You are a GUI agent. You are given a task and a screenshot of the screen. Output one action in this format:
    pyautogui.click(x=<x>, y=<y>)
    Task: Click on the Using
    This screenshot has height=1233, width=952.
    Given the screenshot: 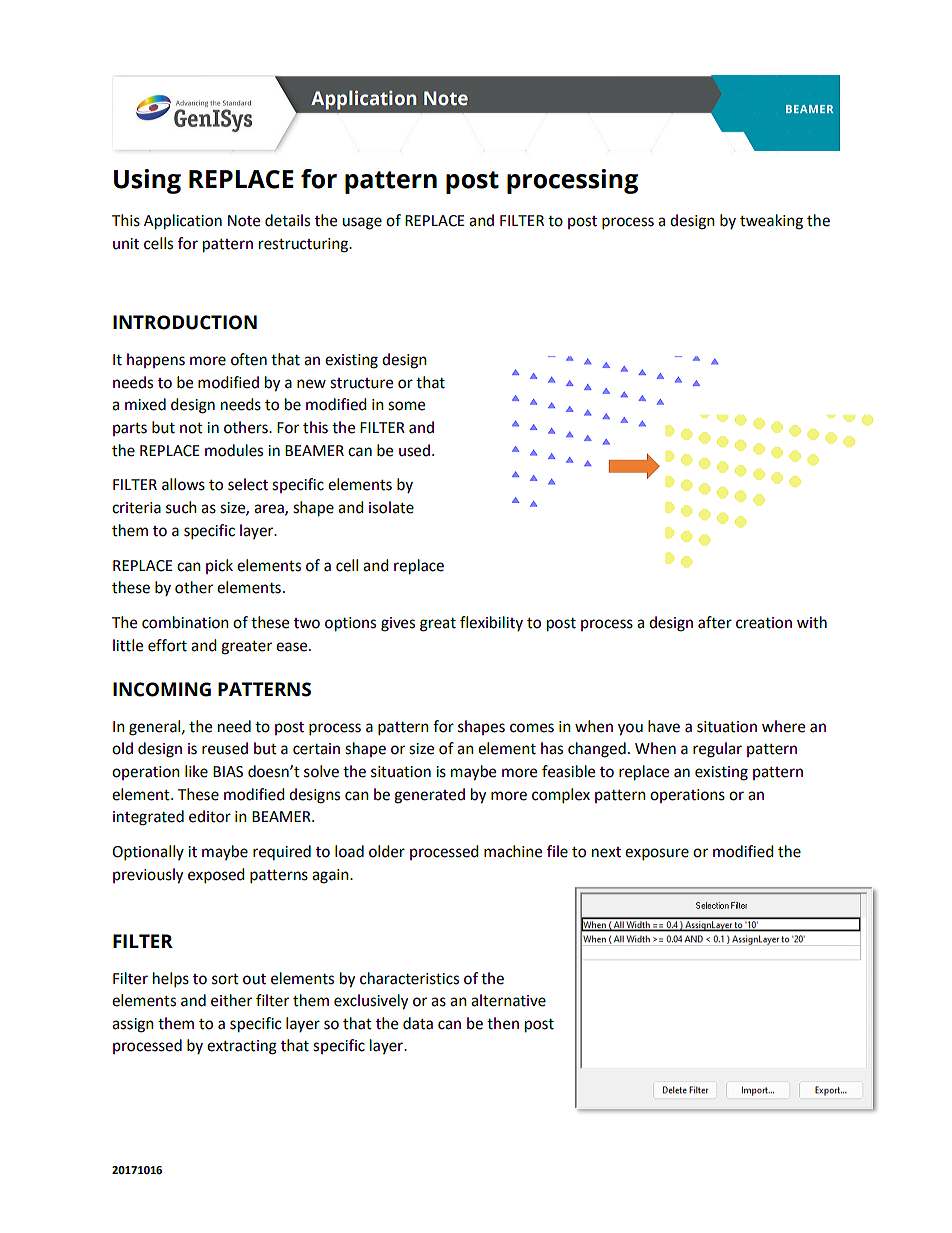 What is the action you would take?
    pyautogui.click(x=147, y=181)
